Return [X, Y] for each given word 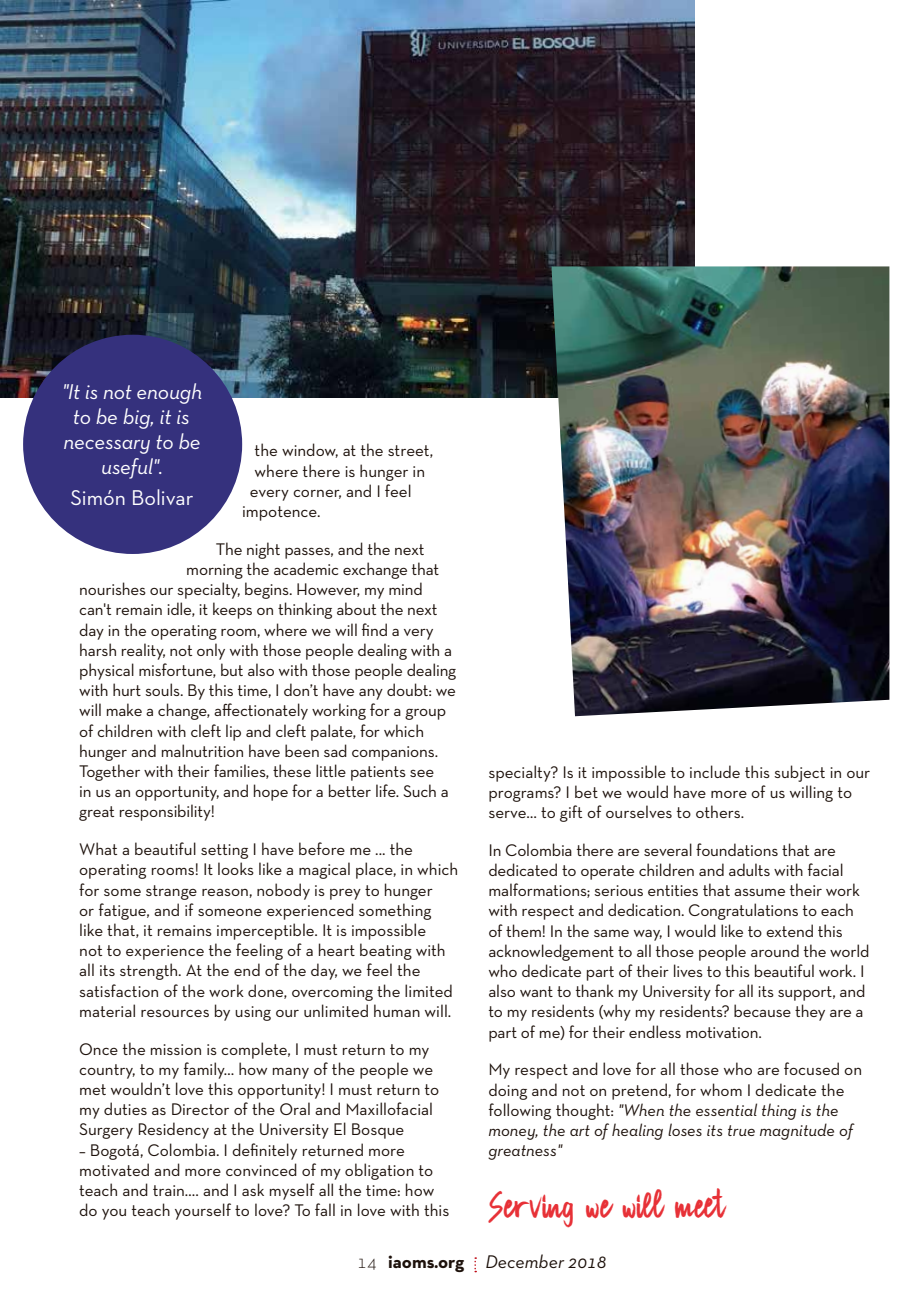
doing [508, 1091]
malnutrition [202, 750]
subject [799, 773]
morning [215, 571]
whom [721, 1089]
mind [405, 588]
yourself [203, 1211]
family [205, 1070]
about [356, 608]
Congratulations [743, 911]
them [523, 930]
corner [317, 494]
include [715, 771]
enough [169, 393]
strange [171, 892]
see [422, 773]
